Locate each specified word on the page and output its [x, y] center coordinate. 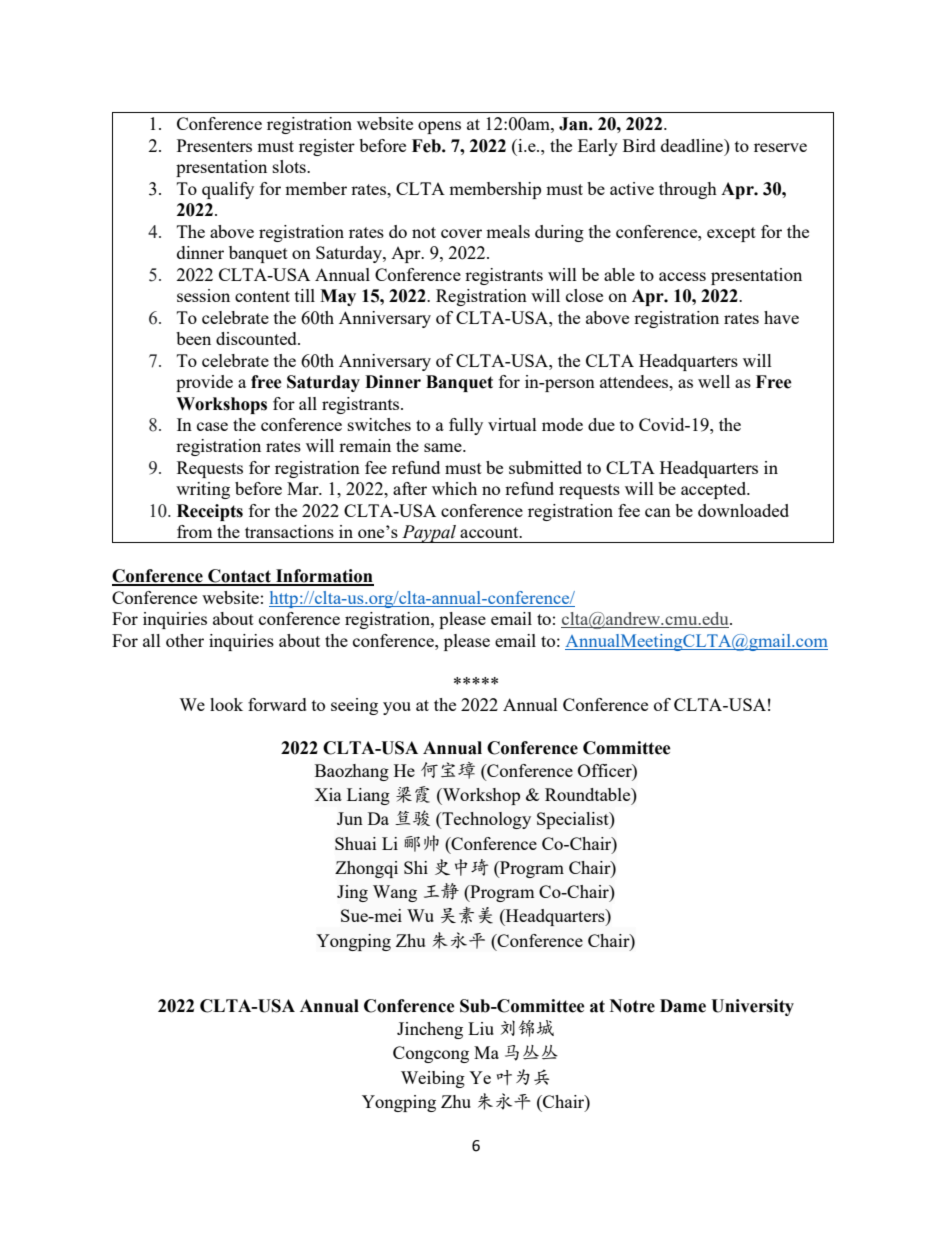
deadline [693, 145]
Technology [485, 820]
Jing [352, 893]
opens [439, 127]
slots [290, 166]
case [212, 426]
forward [277, 704]
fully [466, 426]
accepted [715, 490]
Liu [481, 1028]
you [397, 708]
